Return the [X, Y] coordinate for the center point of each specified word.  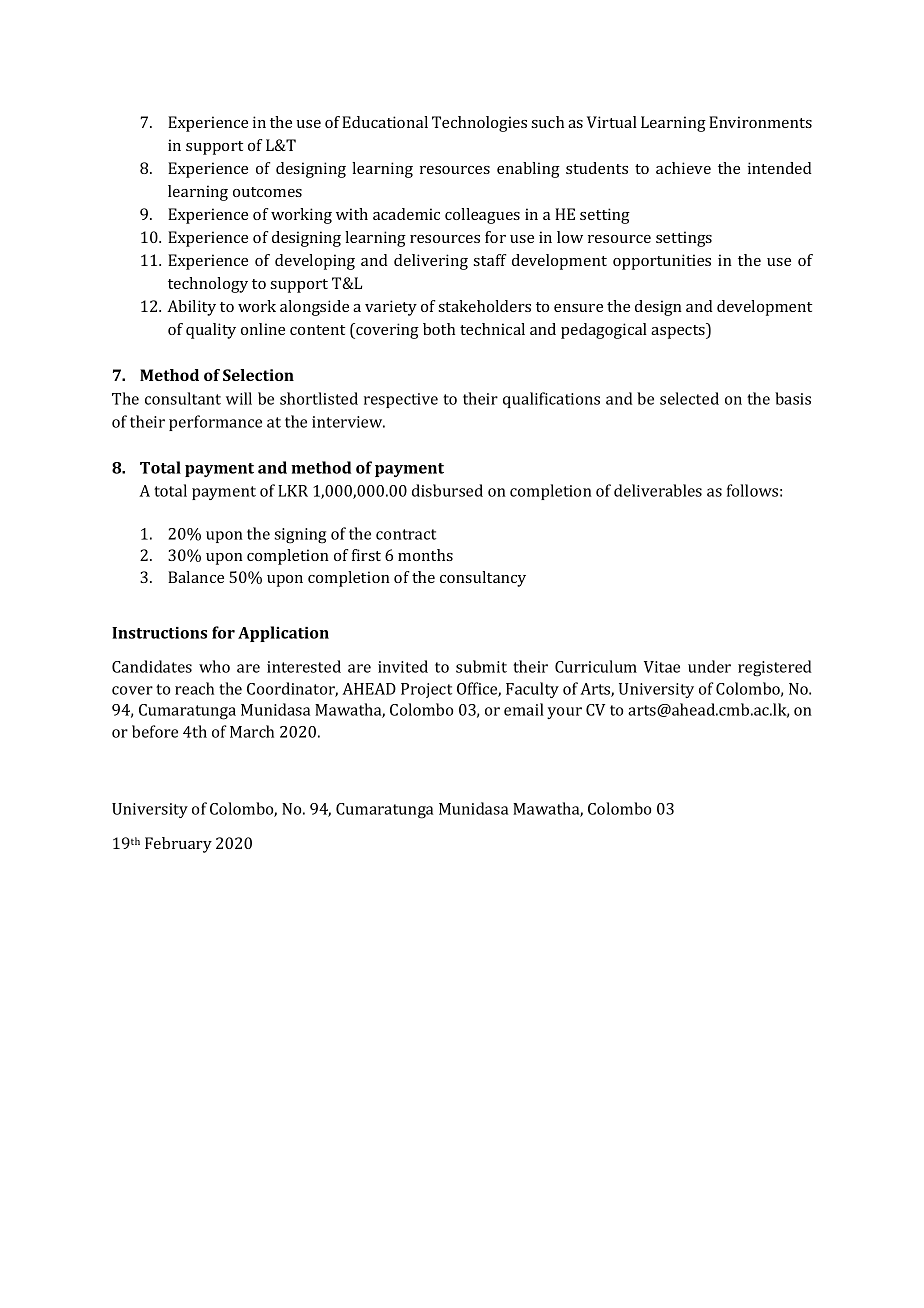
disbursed [447, 490]
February [178, 845]
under [709, 666]
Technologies [479, 124]
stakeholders [484, 306]
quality [211, 331]
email [524, 709]
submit [481, 666]
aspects [679, 331]
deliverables [658, 490]
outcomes [267, 192]
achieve [683, 168]
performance [215, 423]
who [214, 666]
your [564, 713]
